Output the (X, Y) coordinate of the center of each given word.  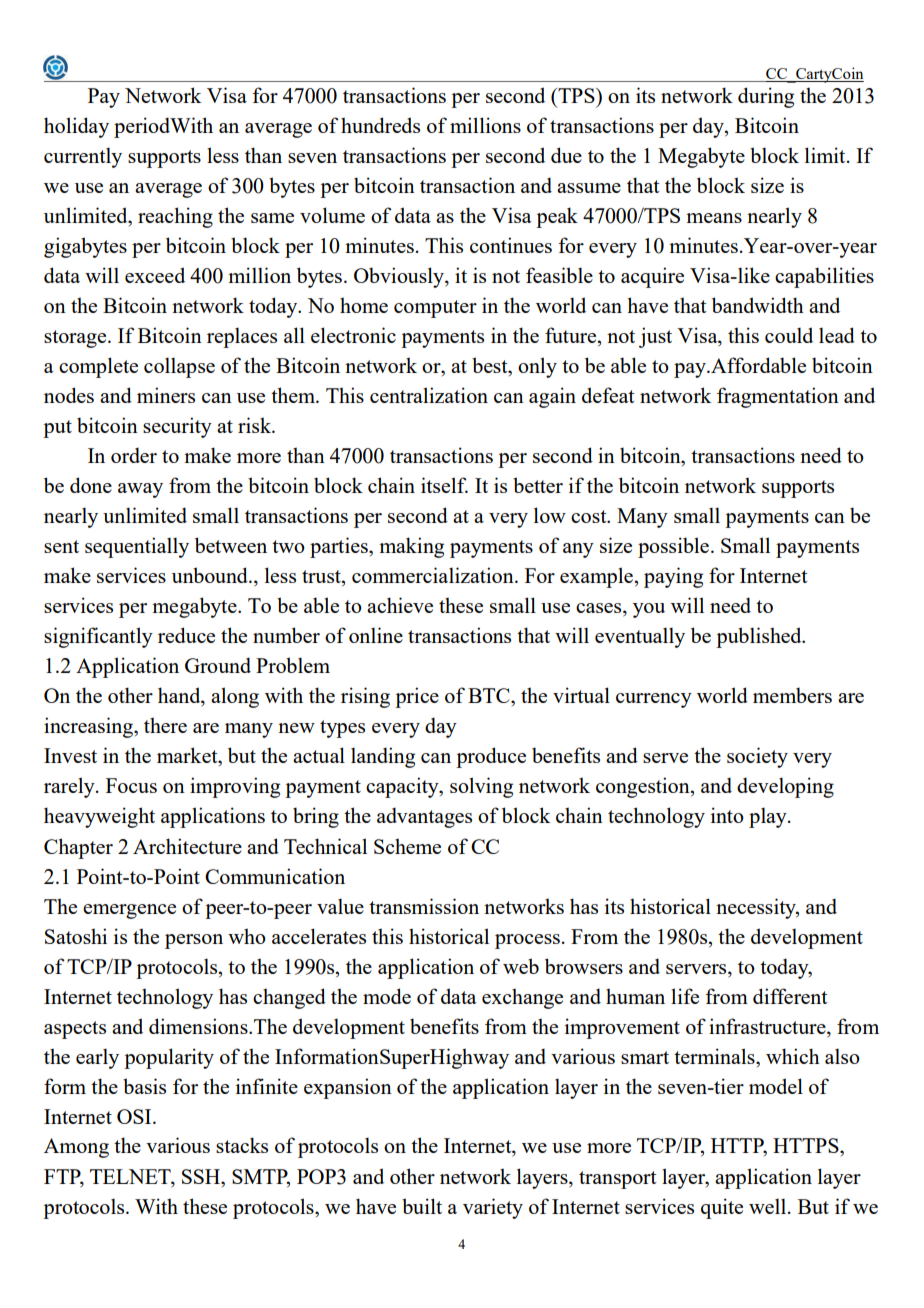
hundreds (380, 125)
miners (166, 395)
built (422, 1206)
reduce (186, 635)
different (790, 996)
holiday (76, 127)
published (760, 637)
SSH (202, 1176)
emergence (129, 911)
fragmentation (778, 397)
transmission (424, 906)
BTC (490, 695)
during (766, 97)
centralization (429, 395)
